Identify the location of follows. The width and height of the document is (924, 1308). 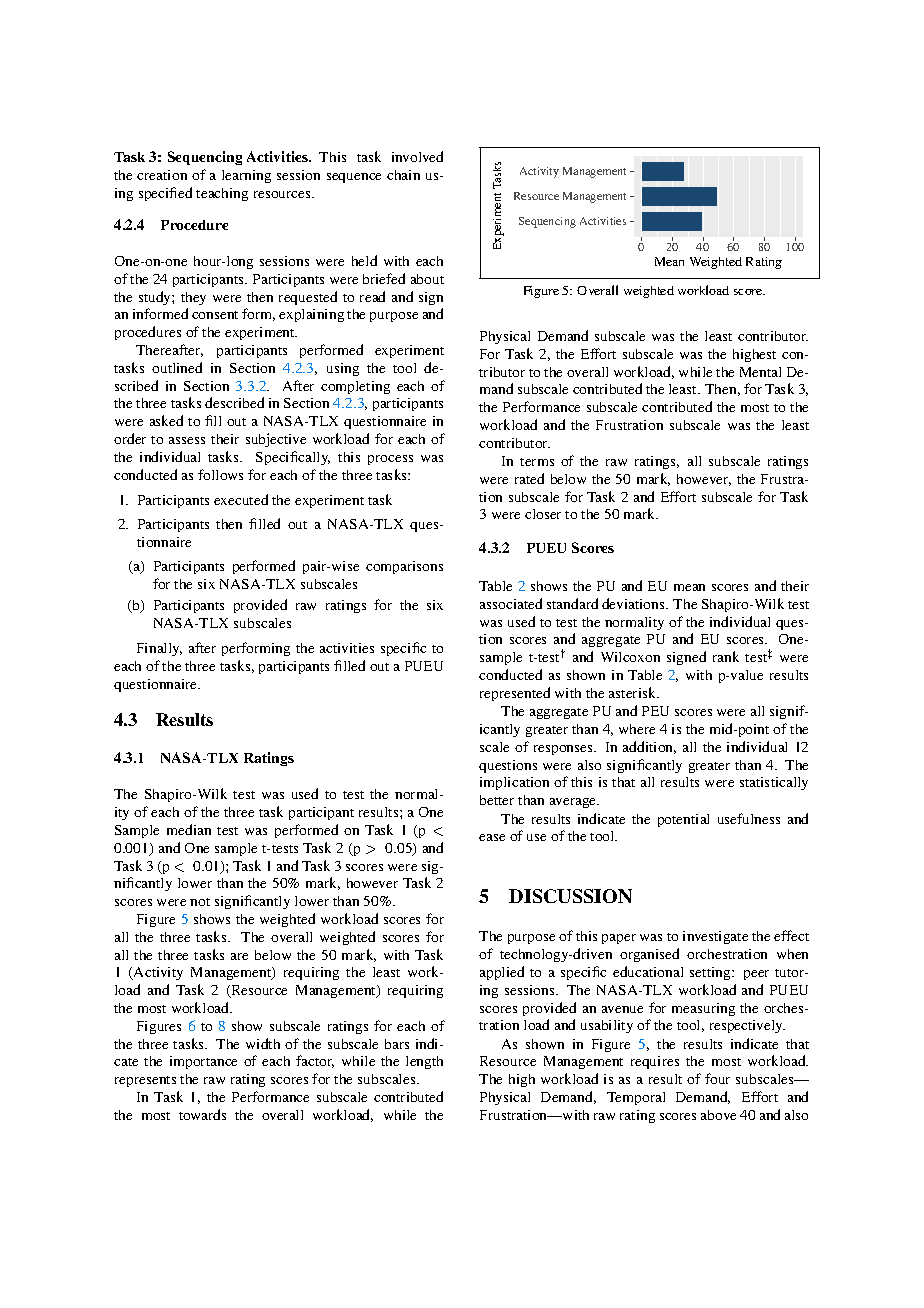
(220, 474).
